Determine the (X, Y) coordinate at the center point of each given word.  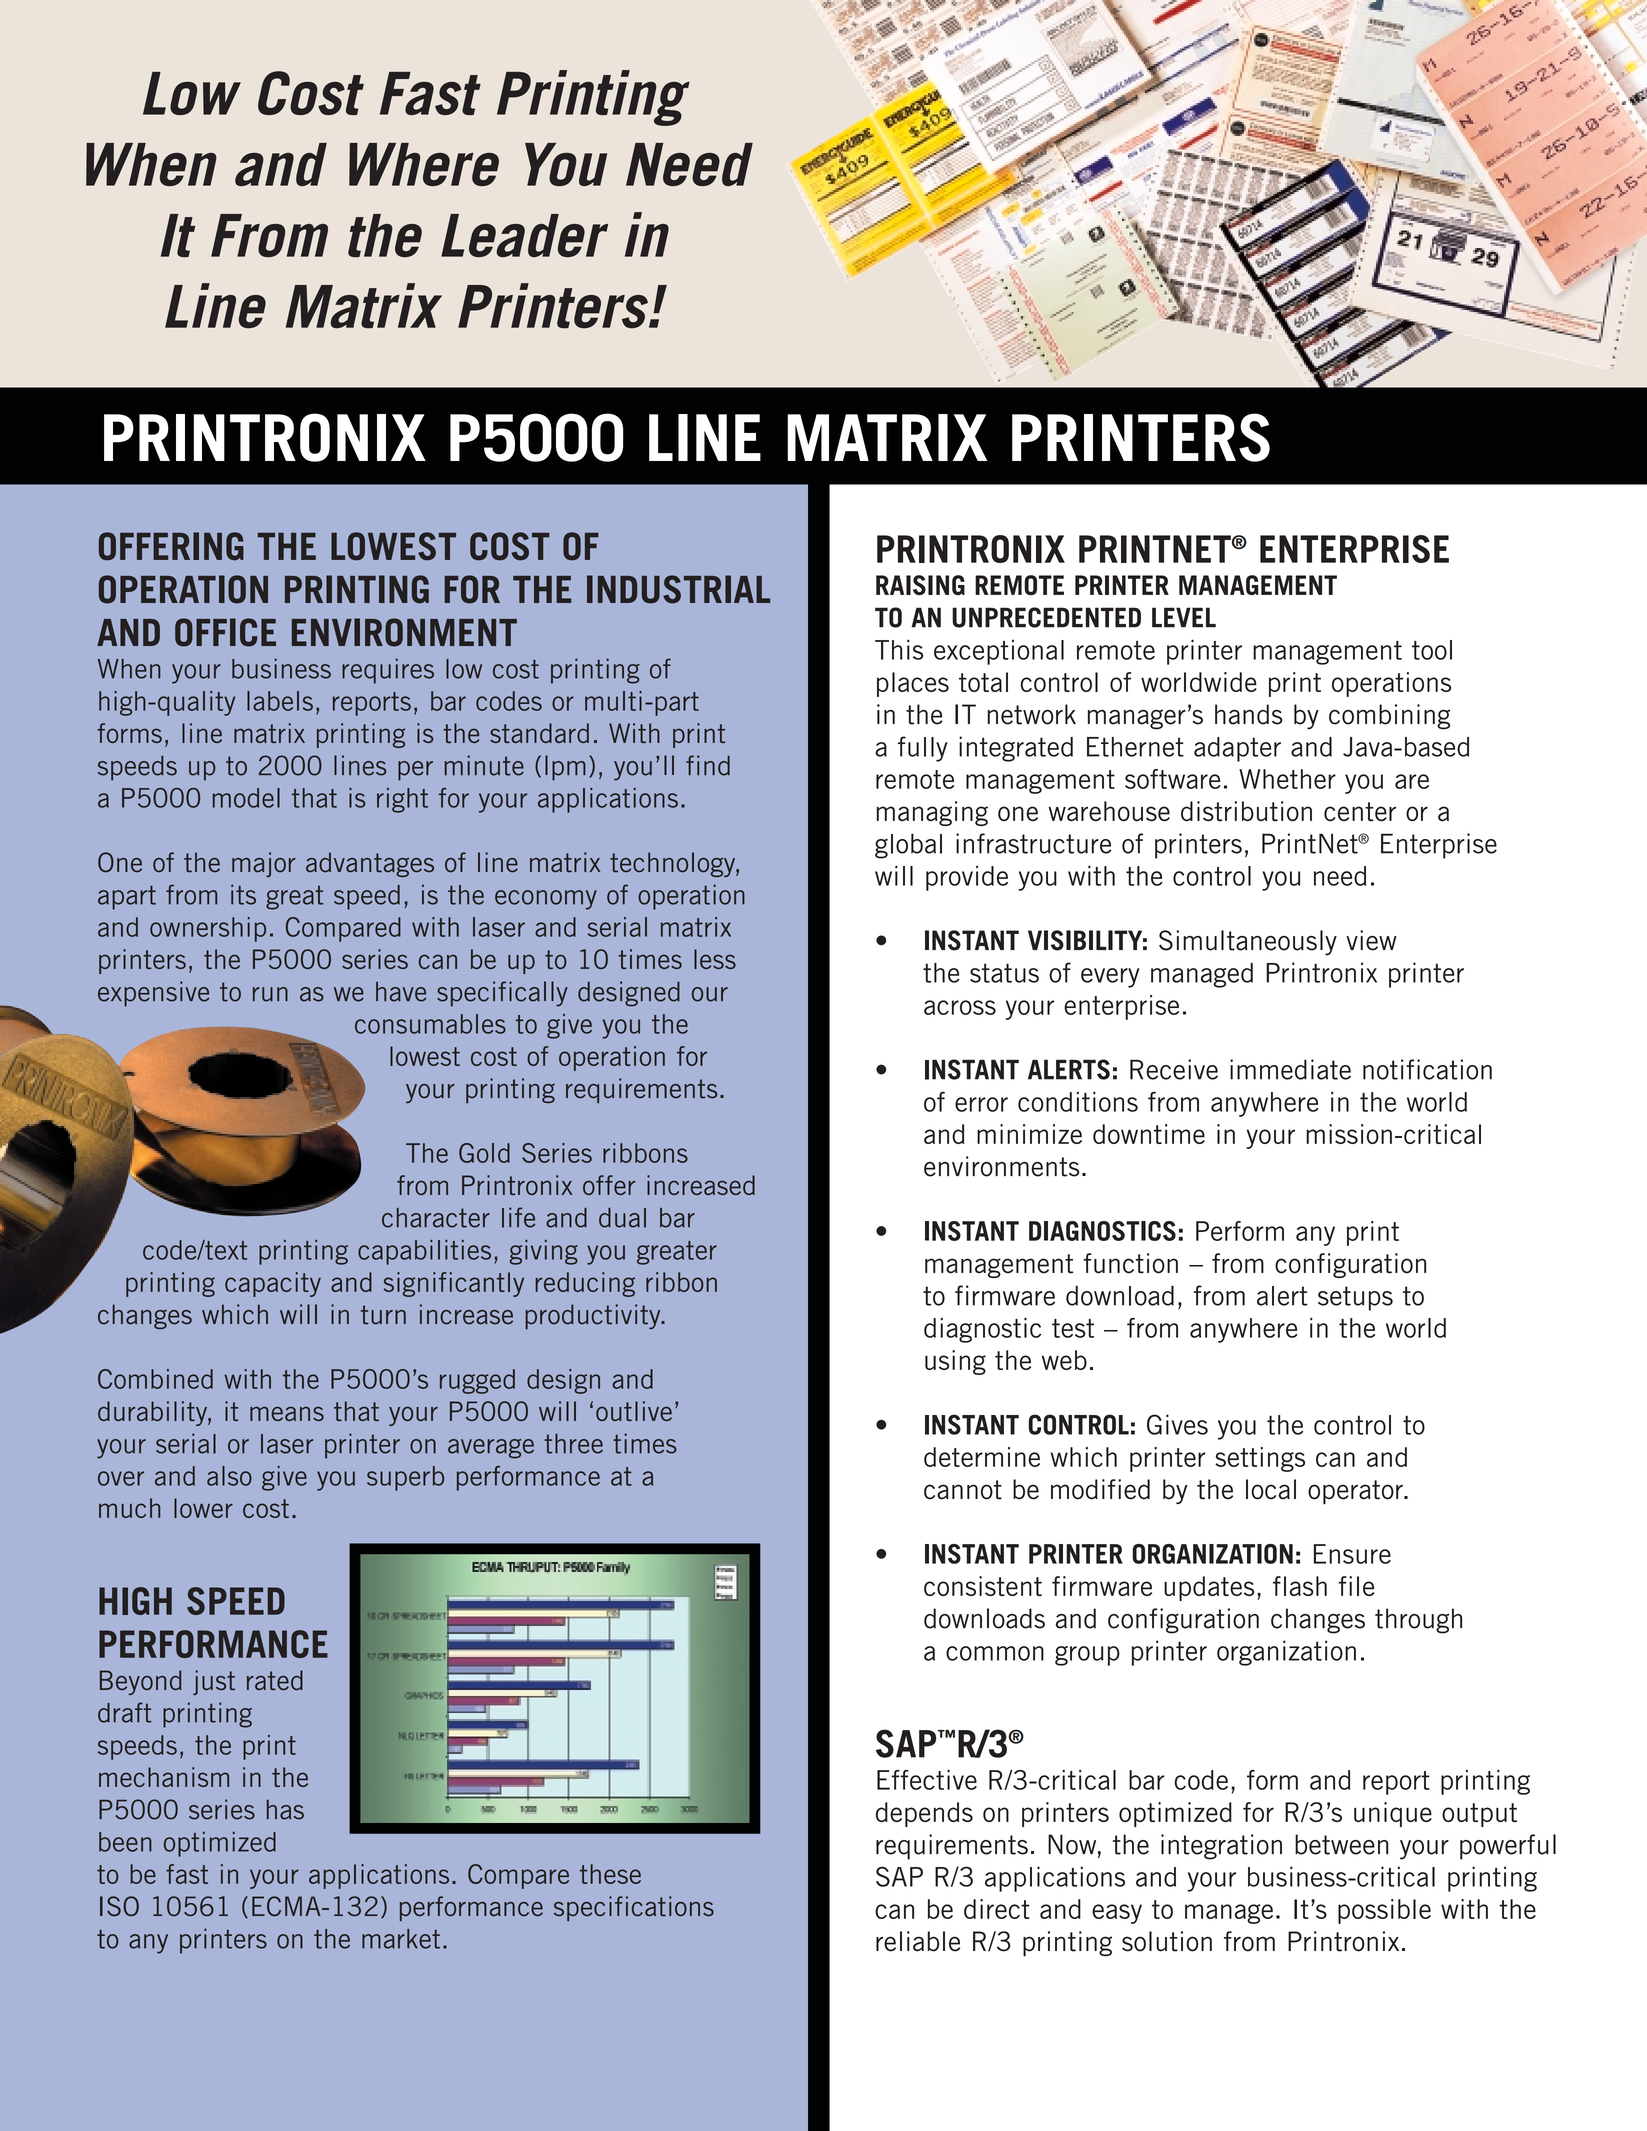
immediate (1290, 1069)
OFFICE (225, 632)
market (401, 1939)
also (229, 1476)
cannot (963, 1490)
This (899, 649)
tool (1432, 650)
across (960, 1007)
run (270, 994)
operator (1356, 1492)
